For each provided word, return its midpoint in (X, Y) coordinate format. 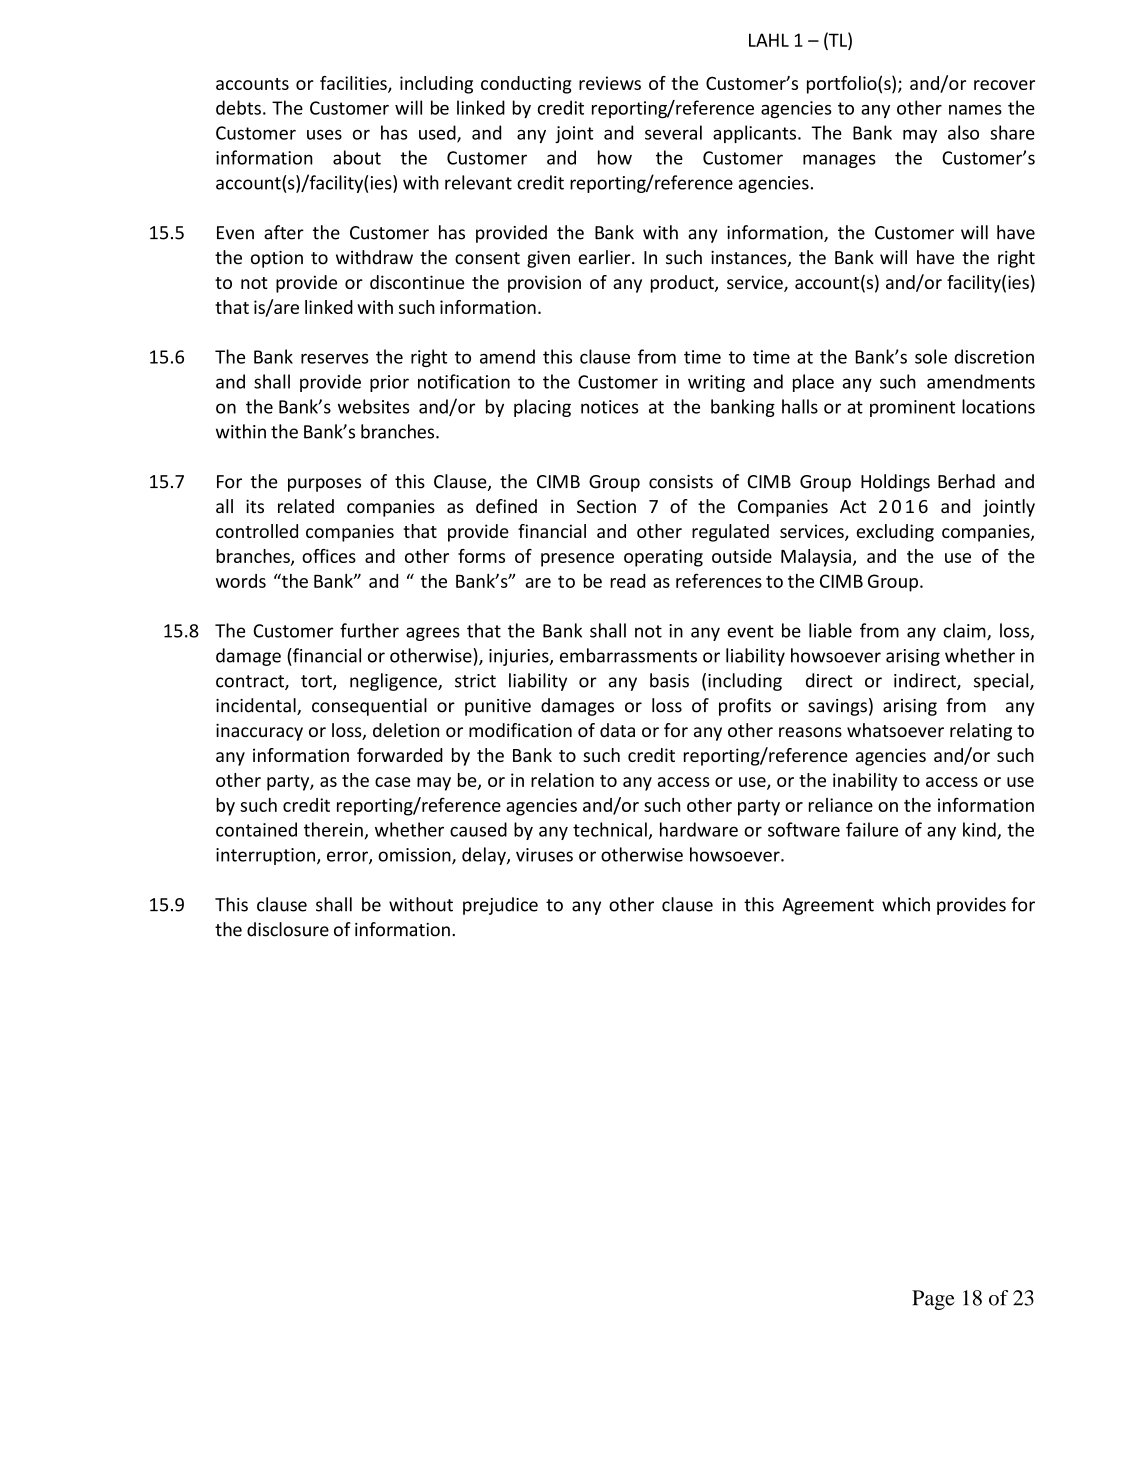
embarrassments (628, 655)
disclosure (288, 929)
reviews (610, 83)
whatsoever (895, 730)
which (906, 904)
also (963, 132)
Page (933, 1300)
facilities (354, 84)
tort (317, 682)
